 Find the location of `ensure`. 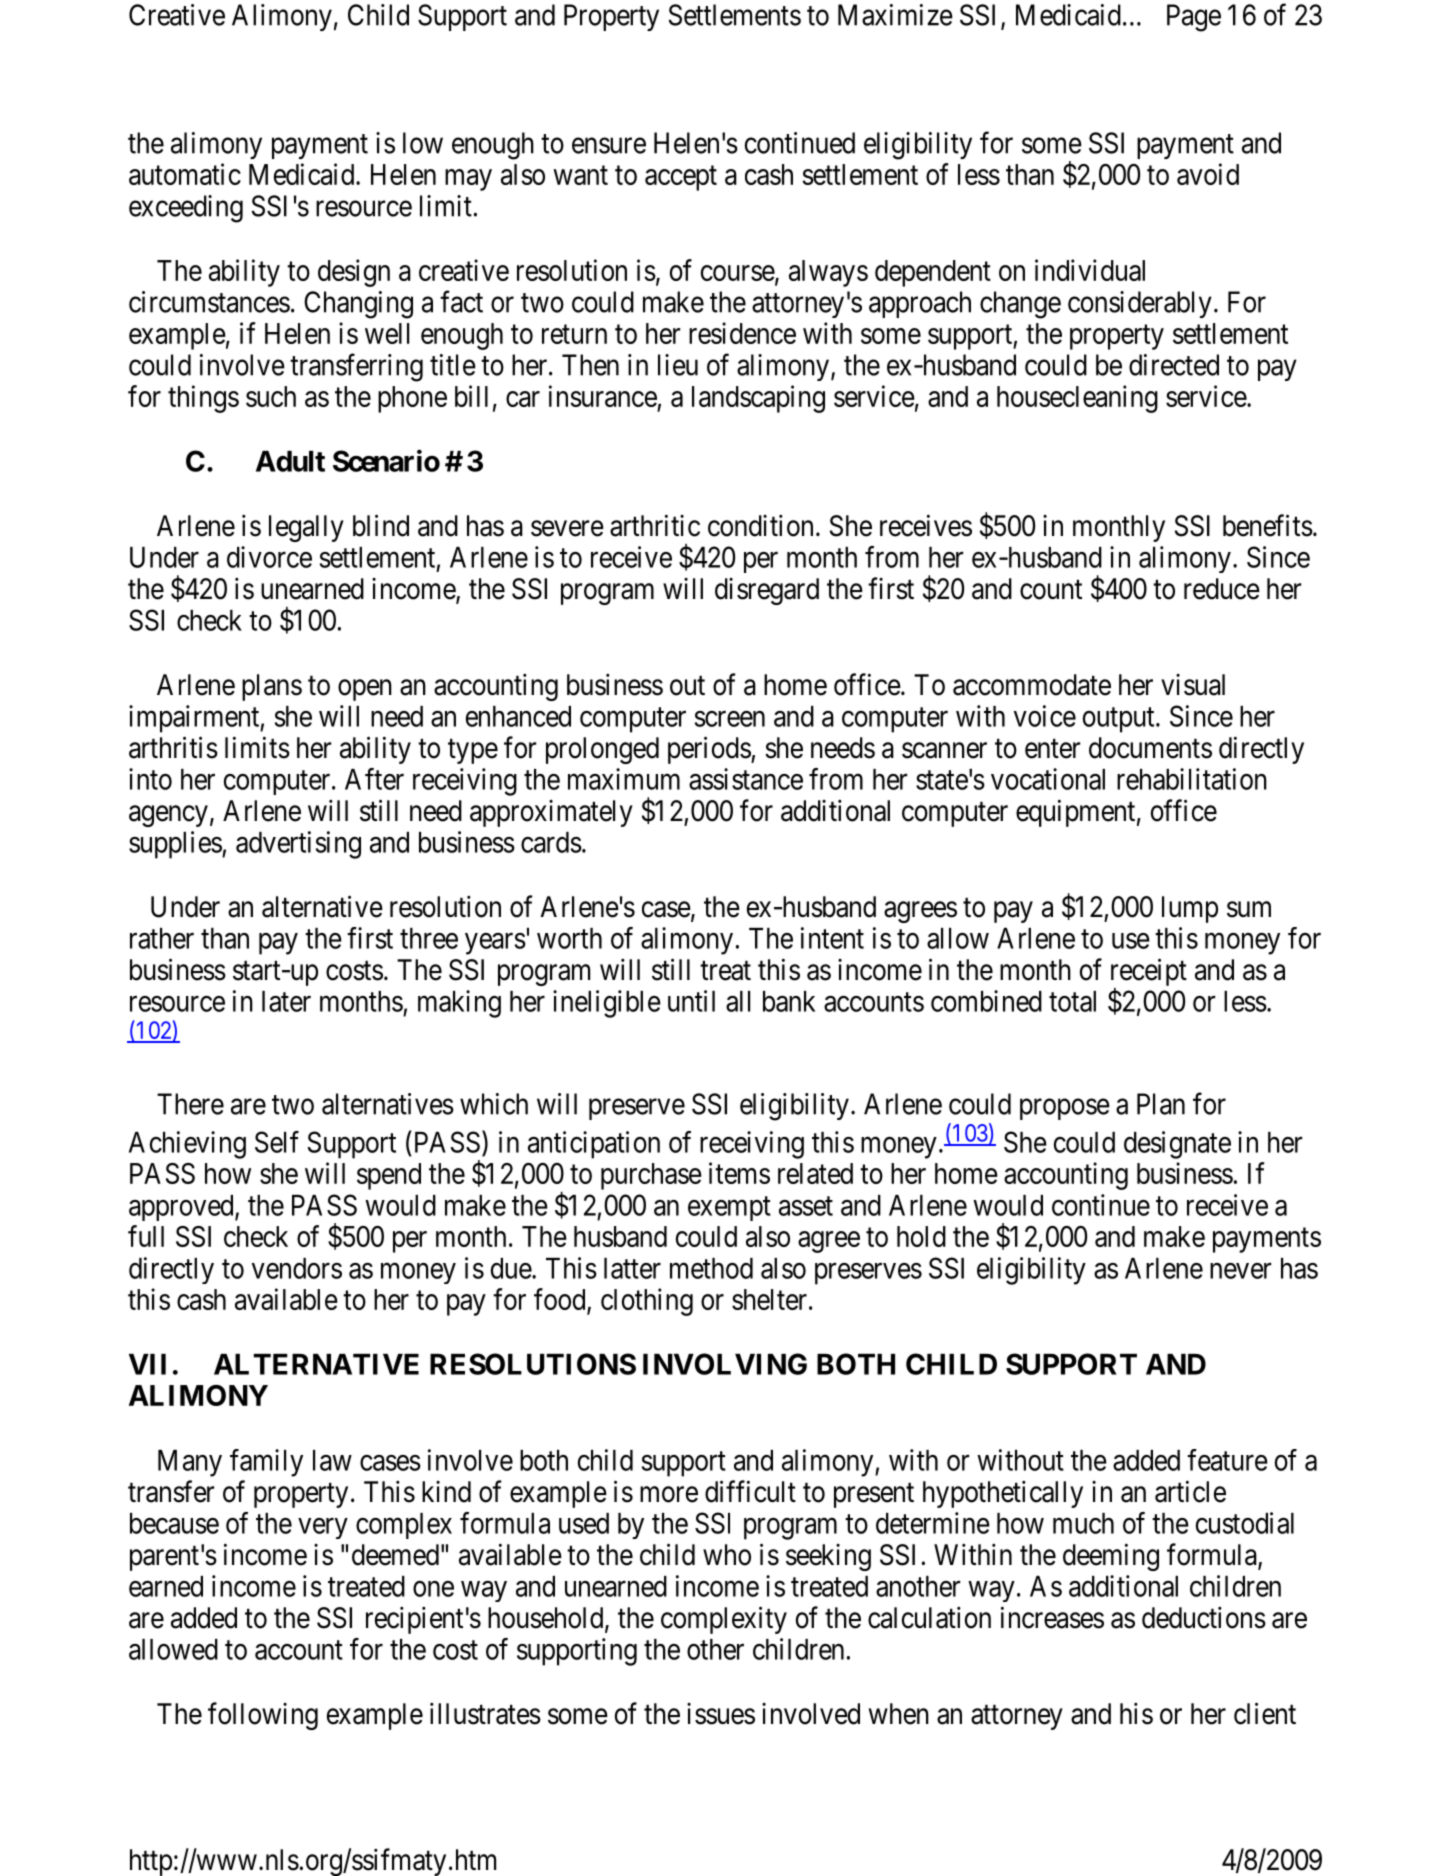

ensure is located at coordinates (609, 146).
